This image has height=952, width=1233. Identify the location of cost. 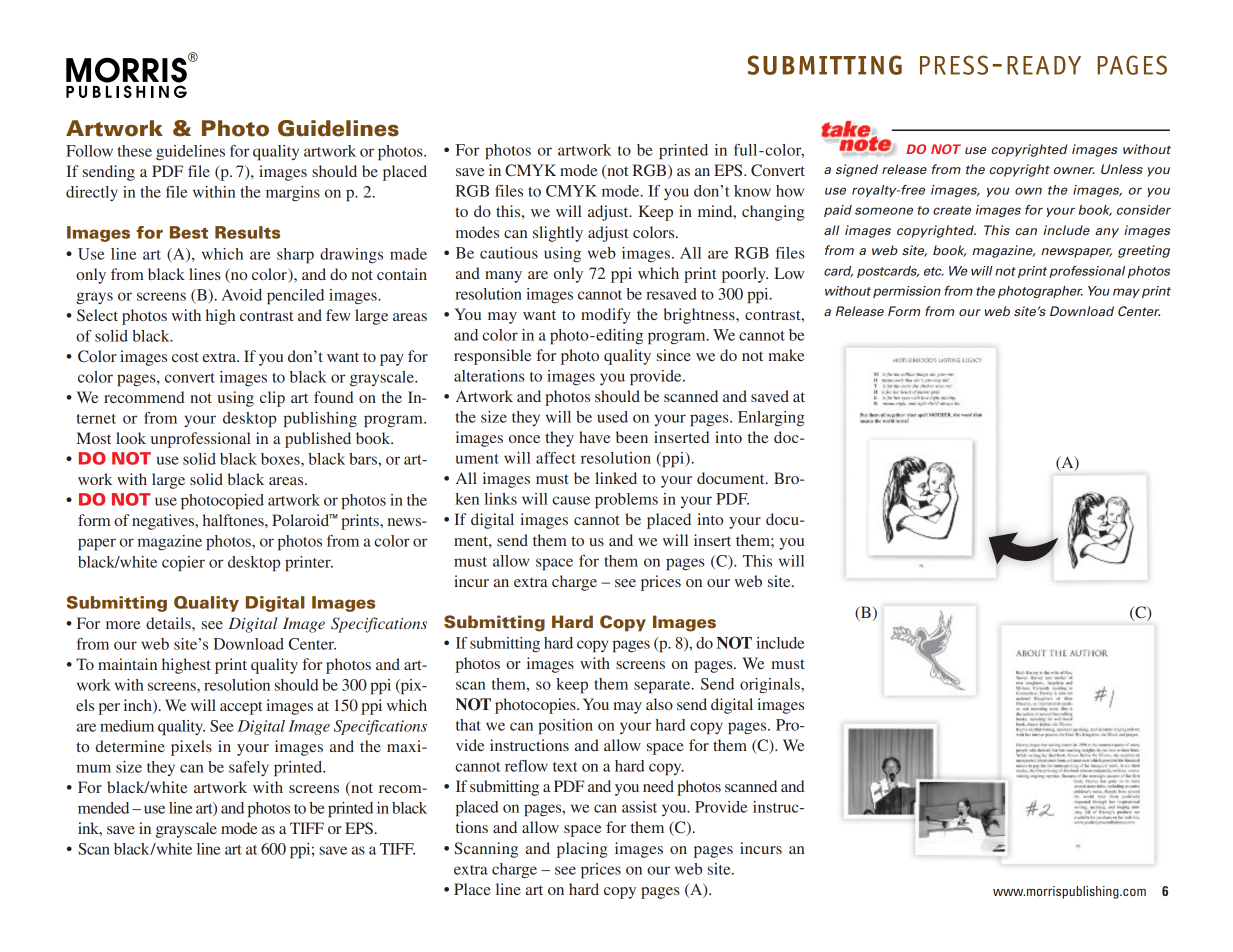
(185, 357).
